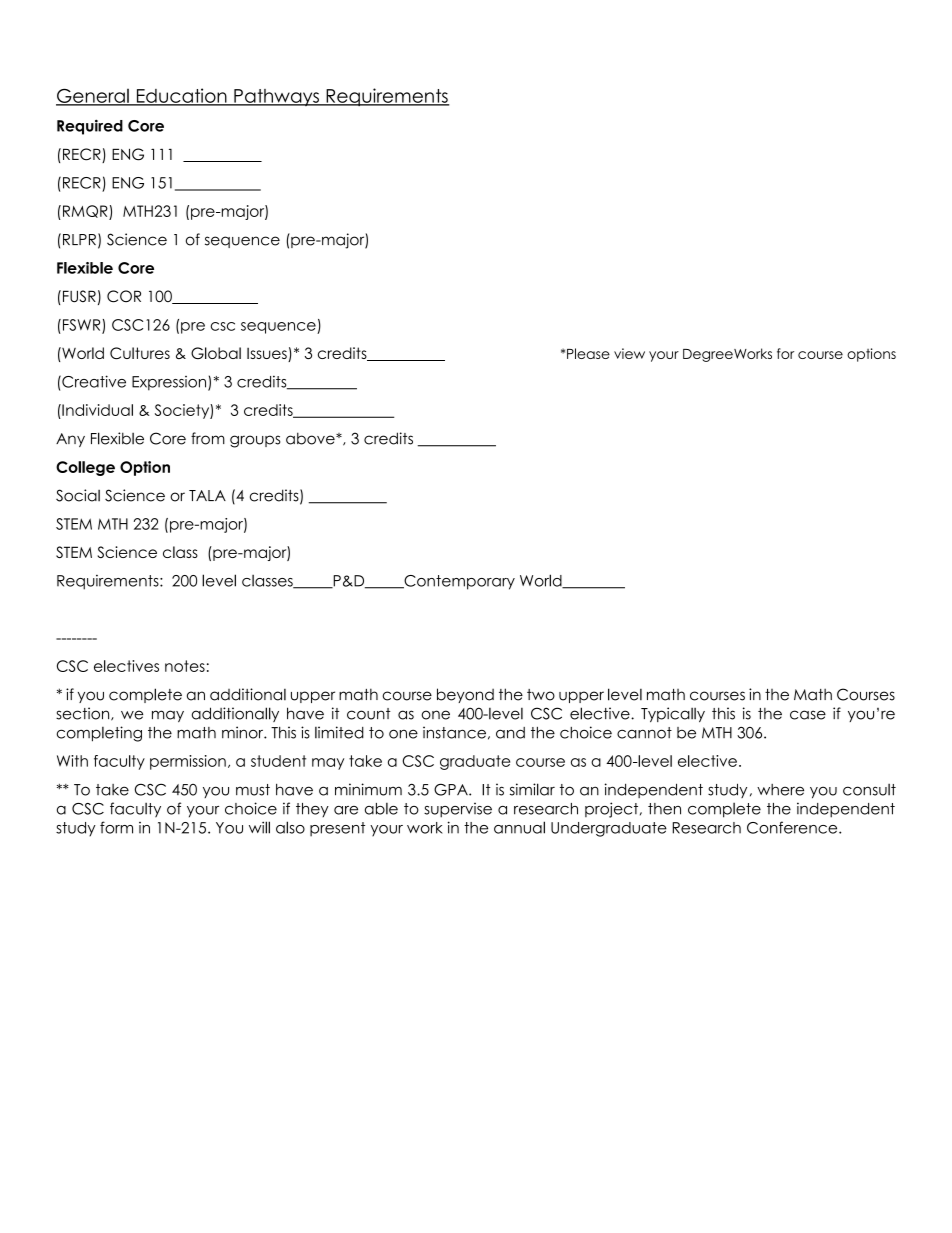 The width and height of the screenshot is (952, 1233). Describe the element at coordinates (808, 715) in the screenshot. I see `case` at that location.
